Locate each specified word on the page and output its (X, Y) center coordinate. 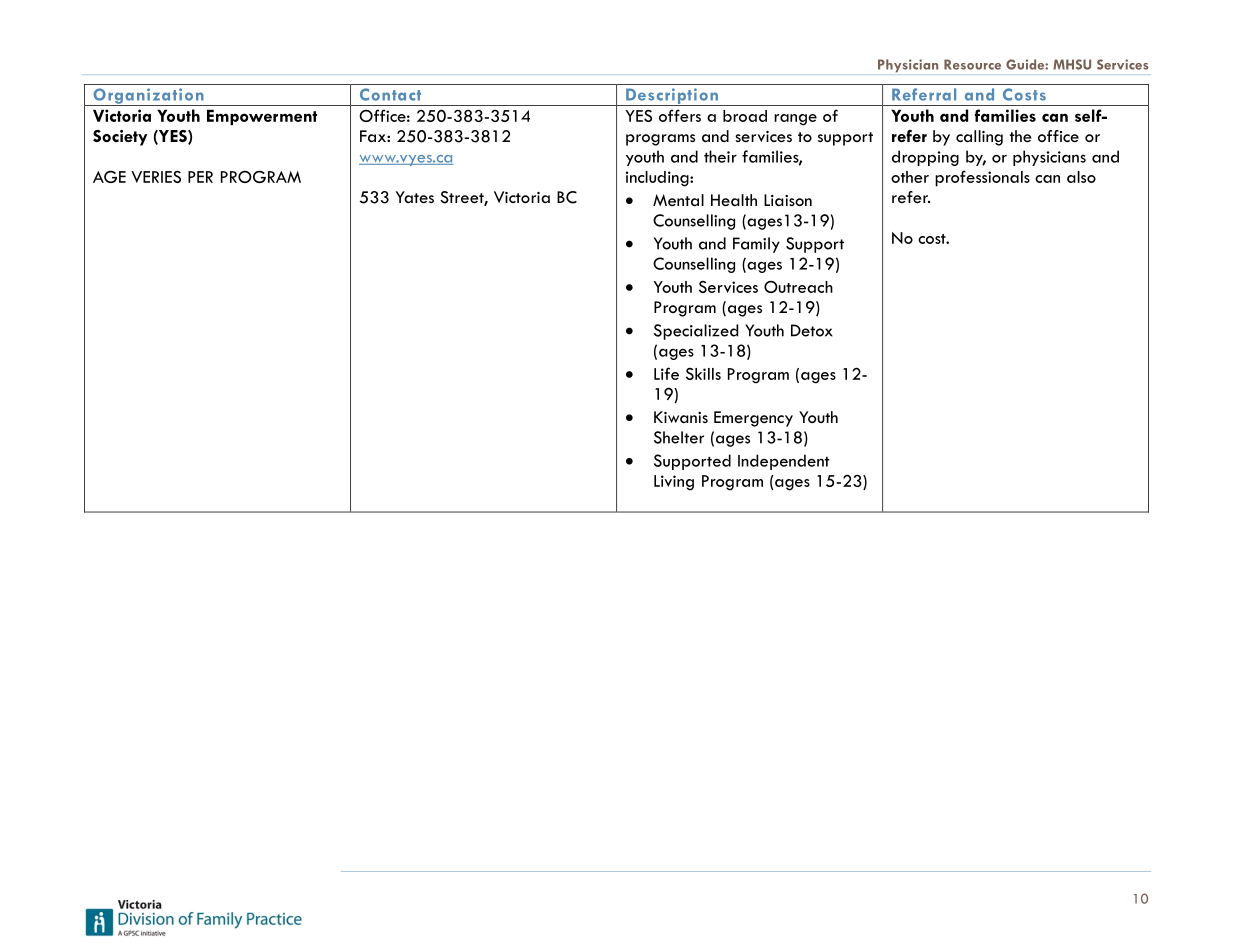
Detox (812, 330)
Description (672, 97)
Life (666, 373)
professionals (982, 178)
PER (200, 177)
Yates (415, 197)
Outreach (798, 286)
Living (674, 483)
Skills (703, 374)
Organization (148, 97)
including (658, 179)
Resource (972, 64)
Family (756, 245)
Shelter (679, 437)
